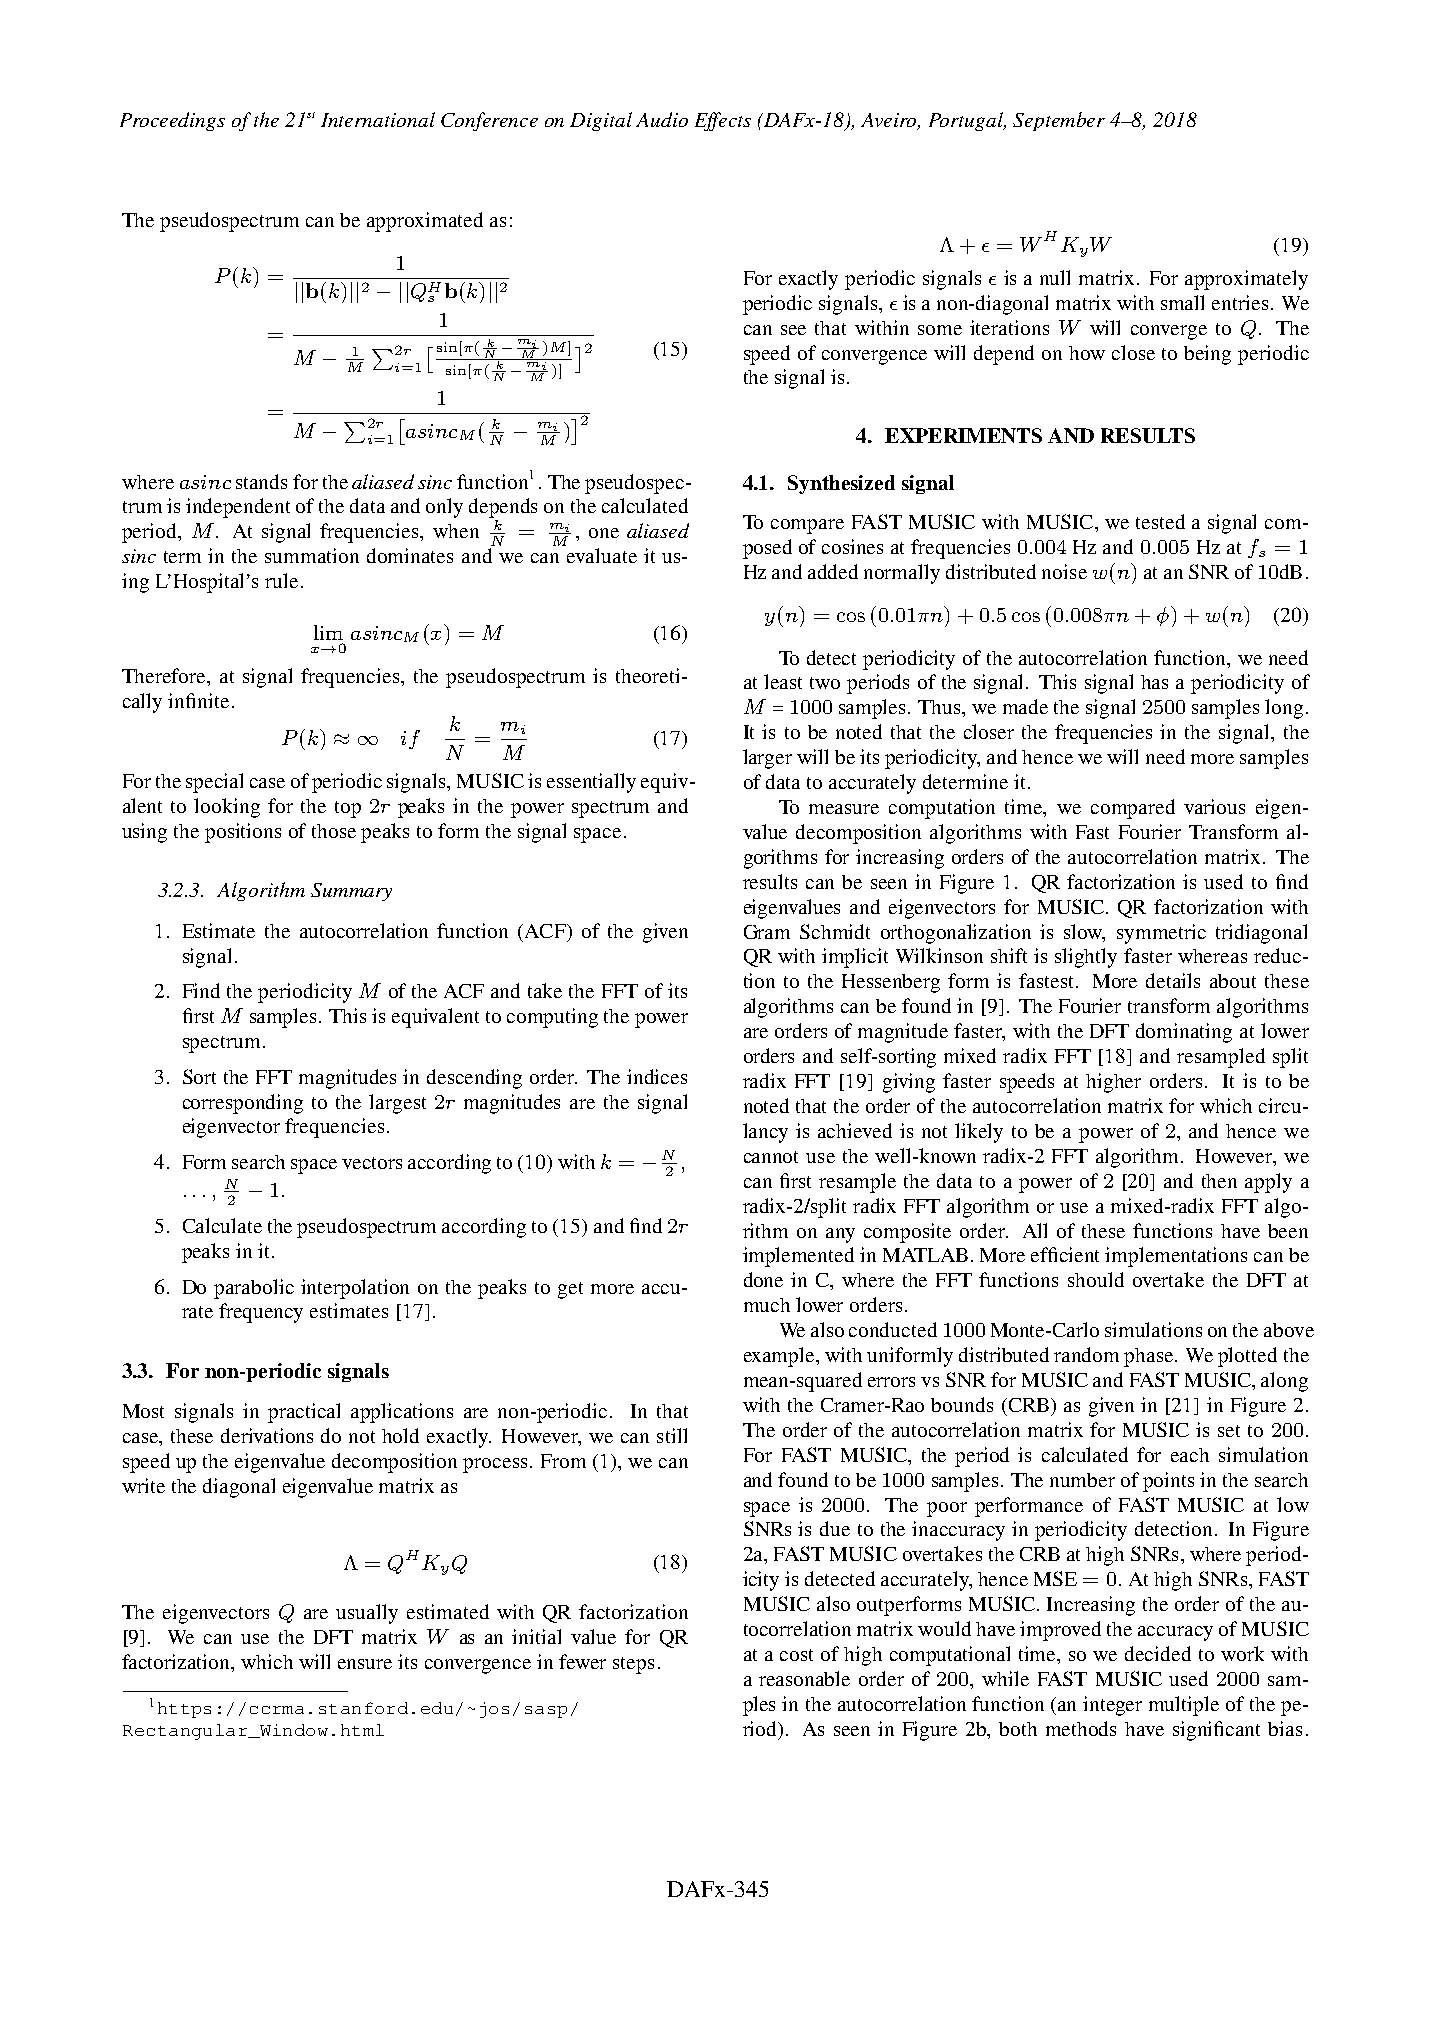 This document has width=1431, height=2024. I want to click on multiple, so click(1184, 1706).
